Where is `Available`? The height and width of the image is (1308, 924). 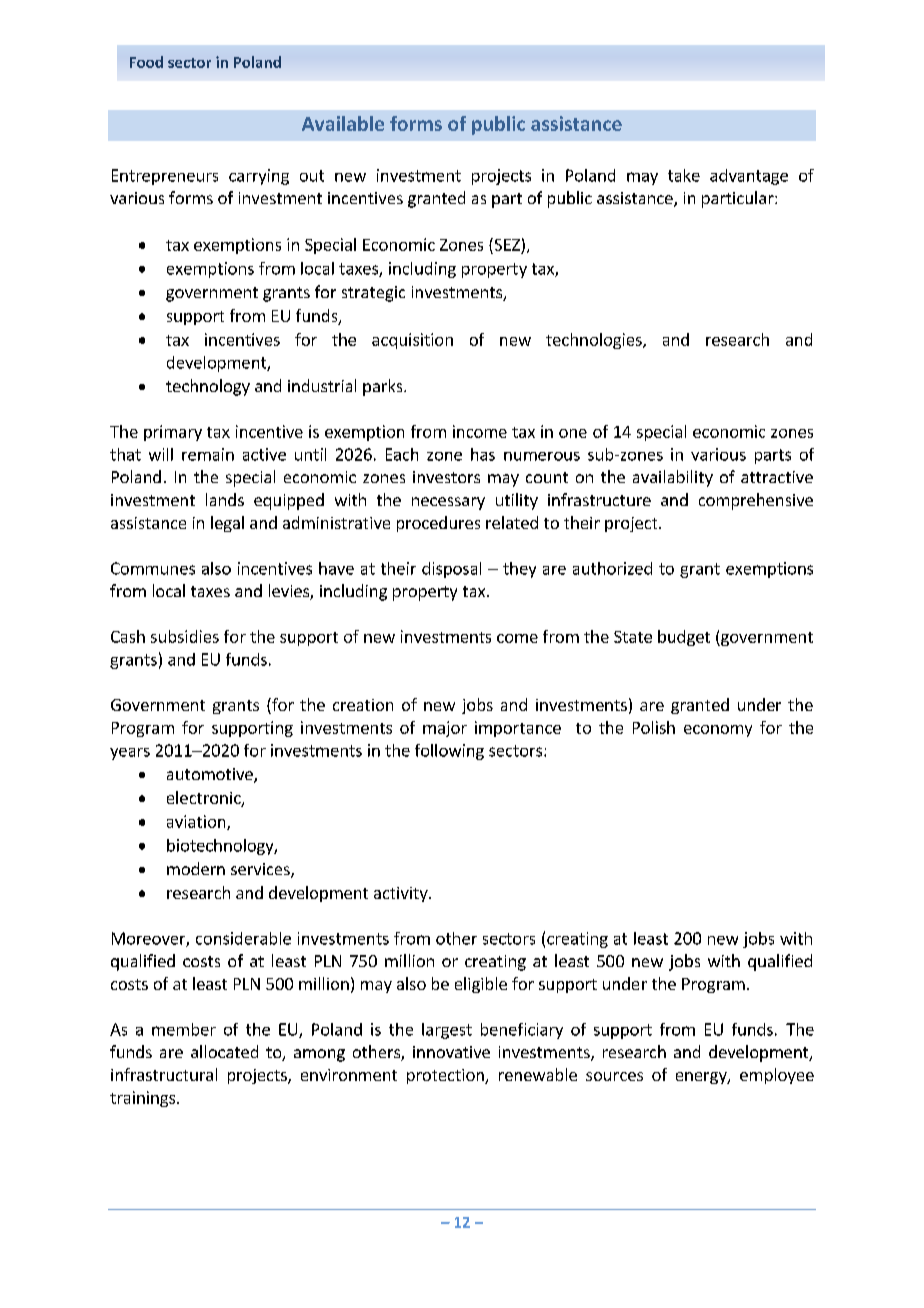 Available is located at coordinates (343, 123).
